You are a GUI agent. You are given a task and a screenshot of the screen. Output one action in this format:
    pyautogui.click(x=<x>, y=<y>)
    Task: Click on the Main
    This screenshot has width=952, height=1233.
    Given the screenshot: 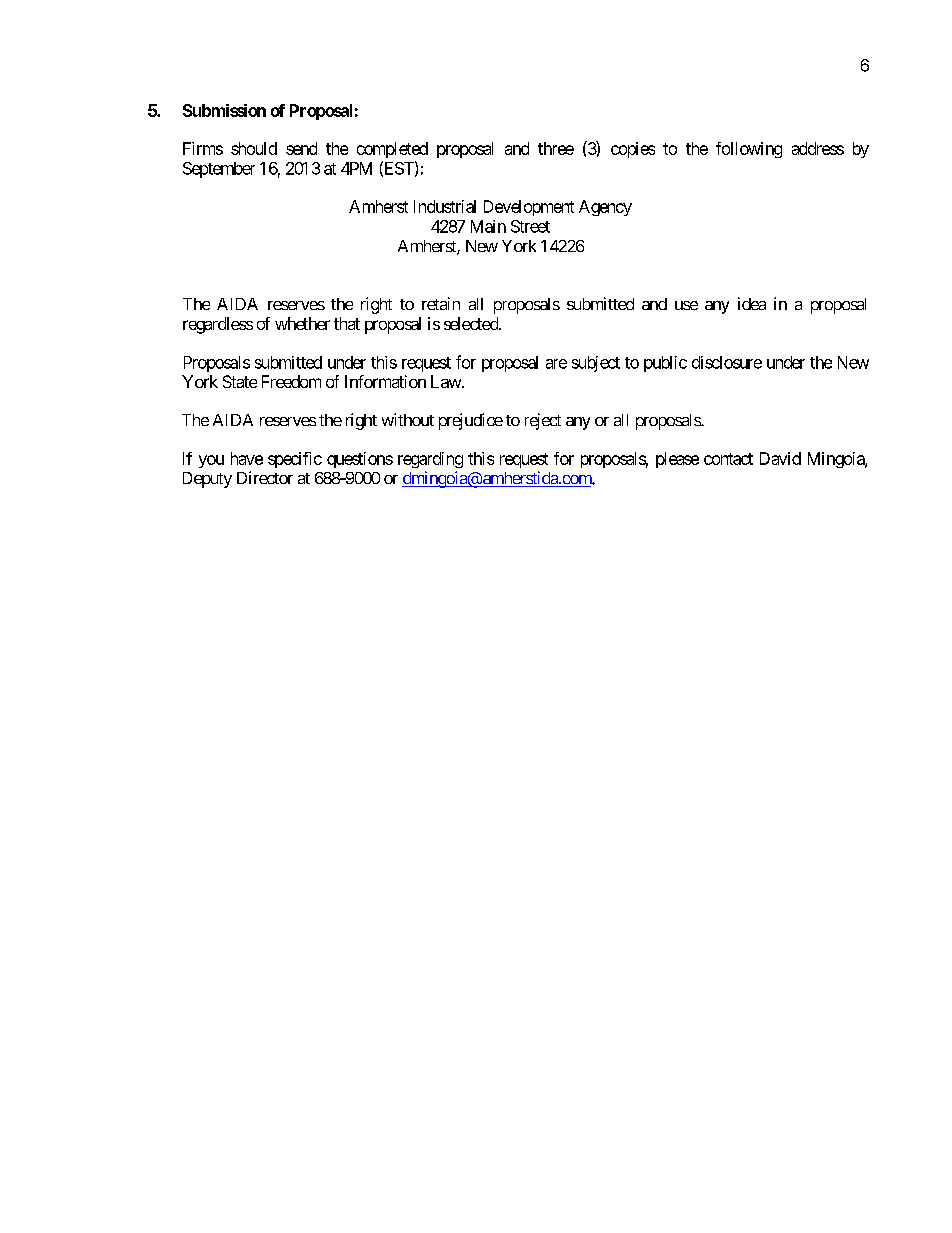 What is the action you would take?
    pyautogui.click(x=488, y=226)
